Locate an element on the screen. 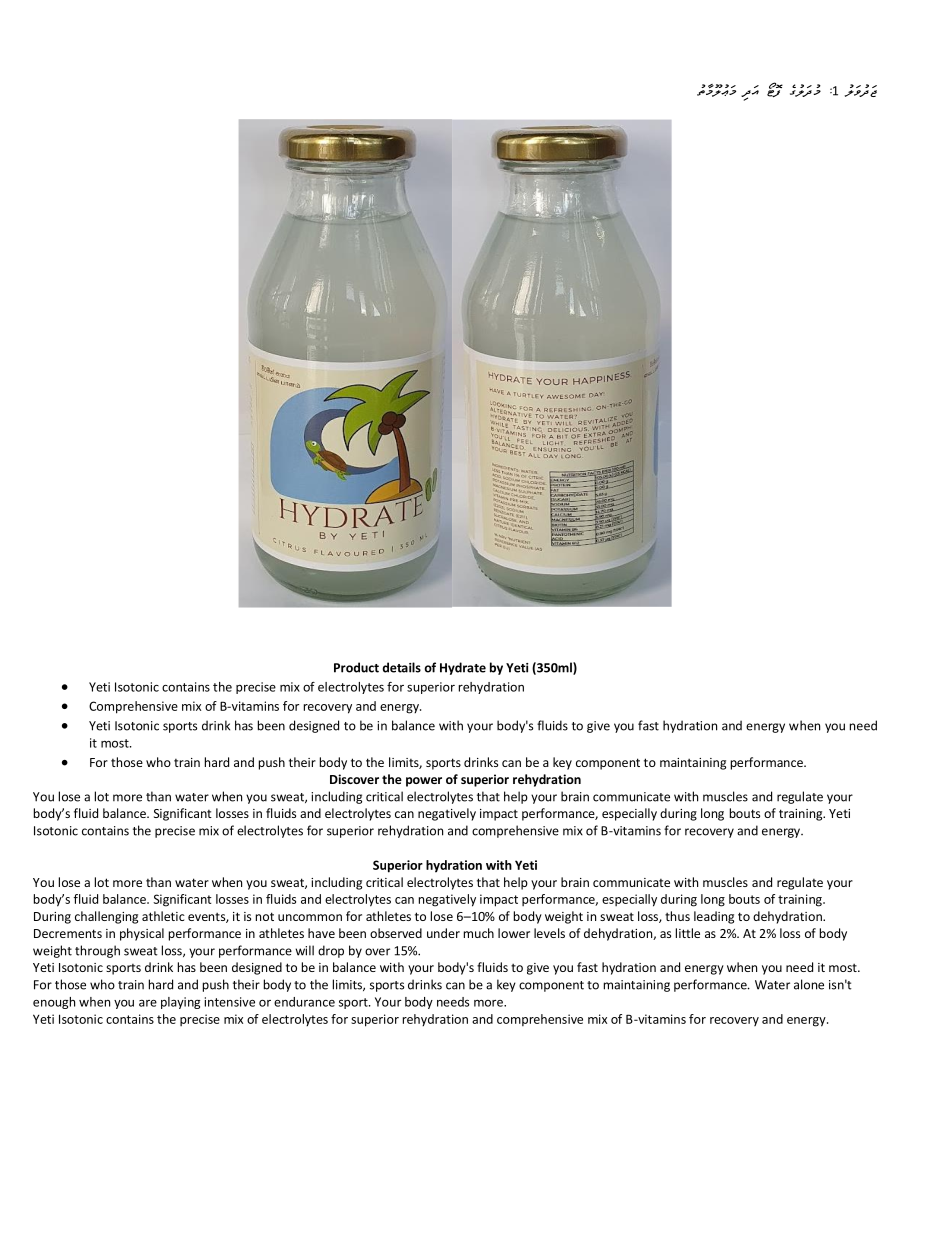  under is located at coordinates (443, 933).
